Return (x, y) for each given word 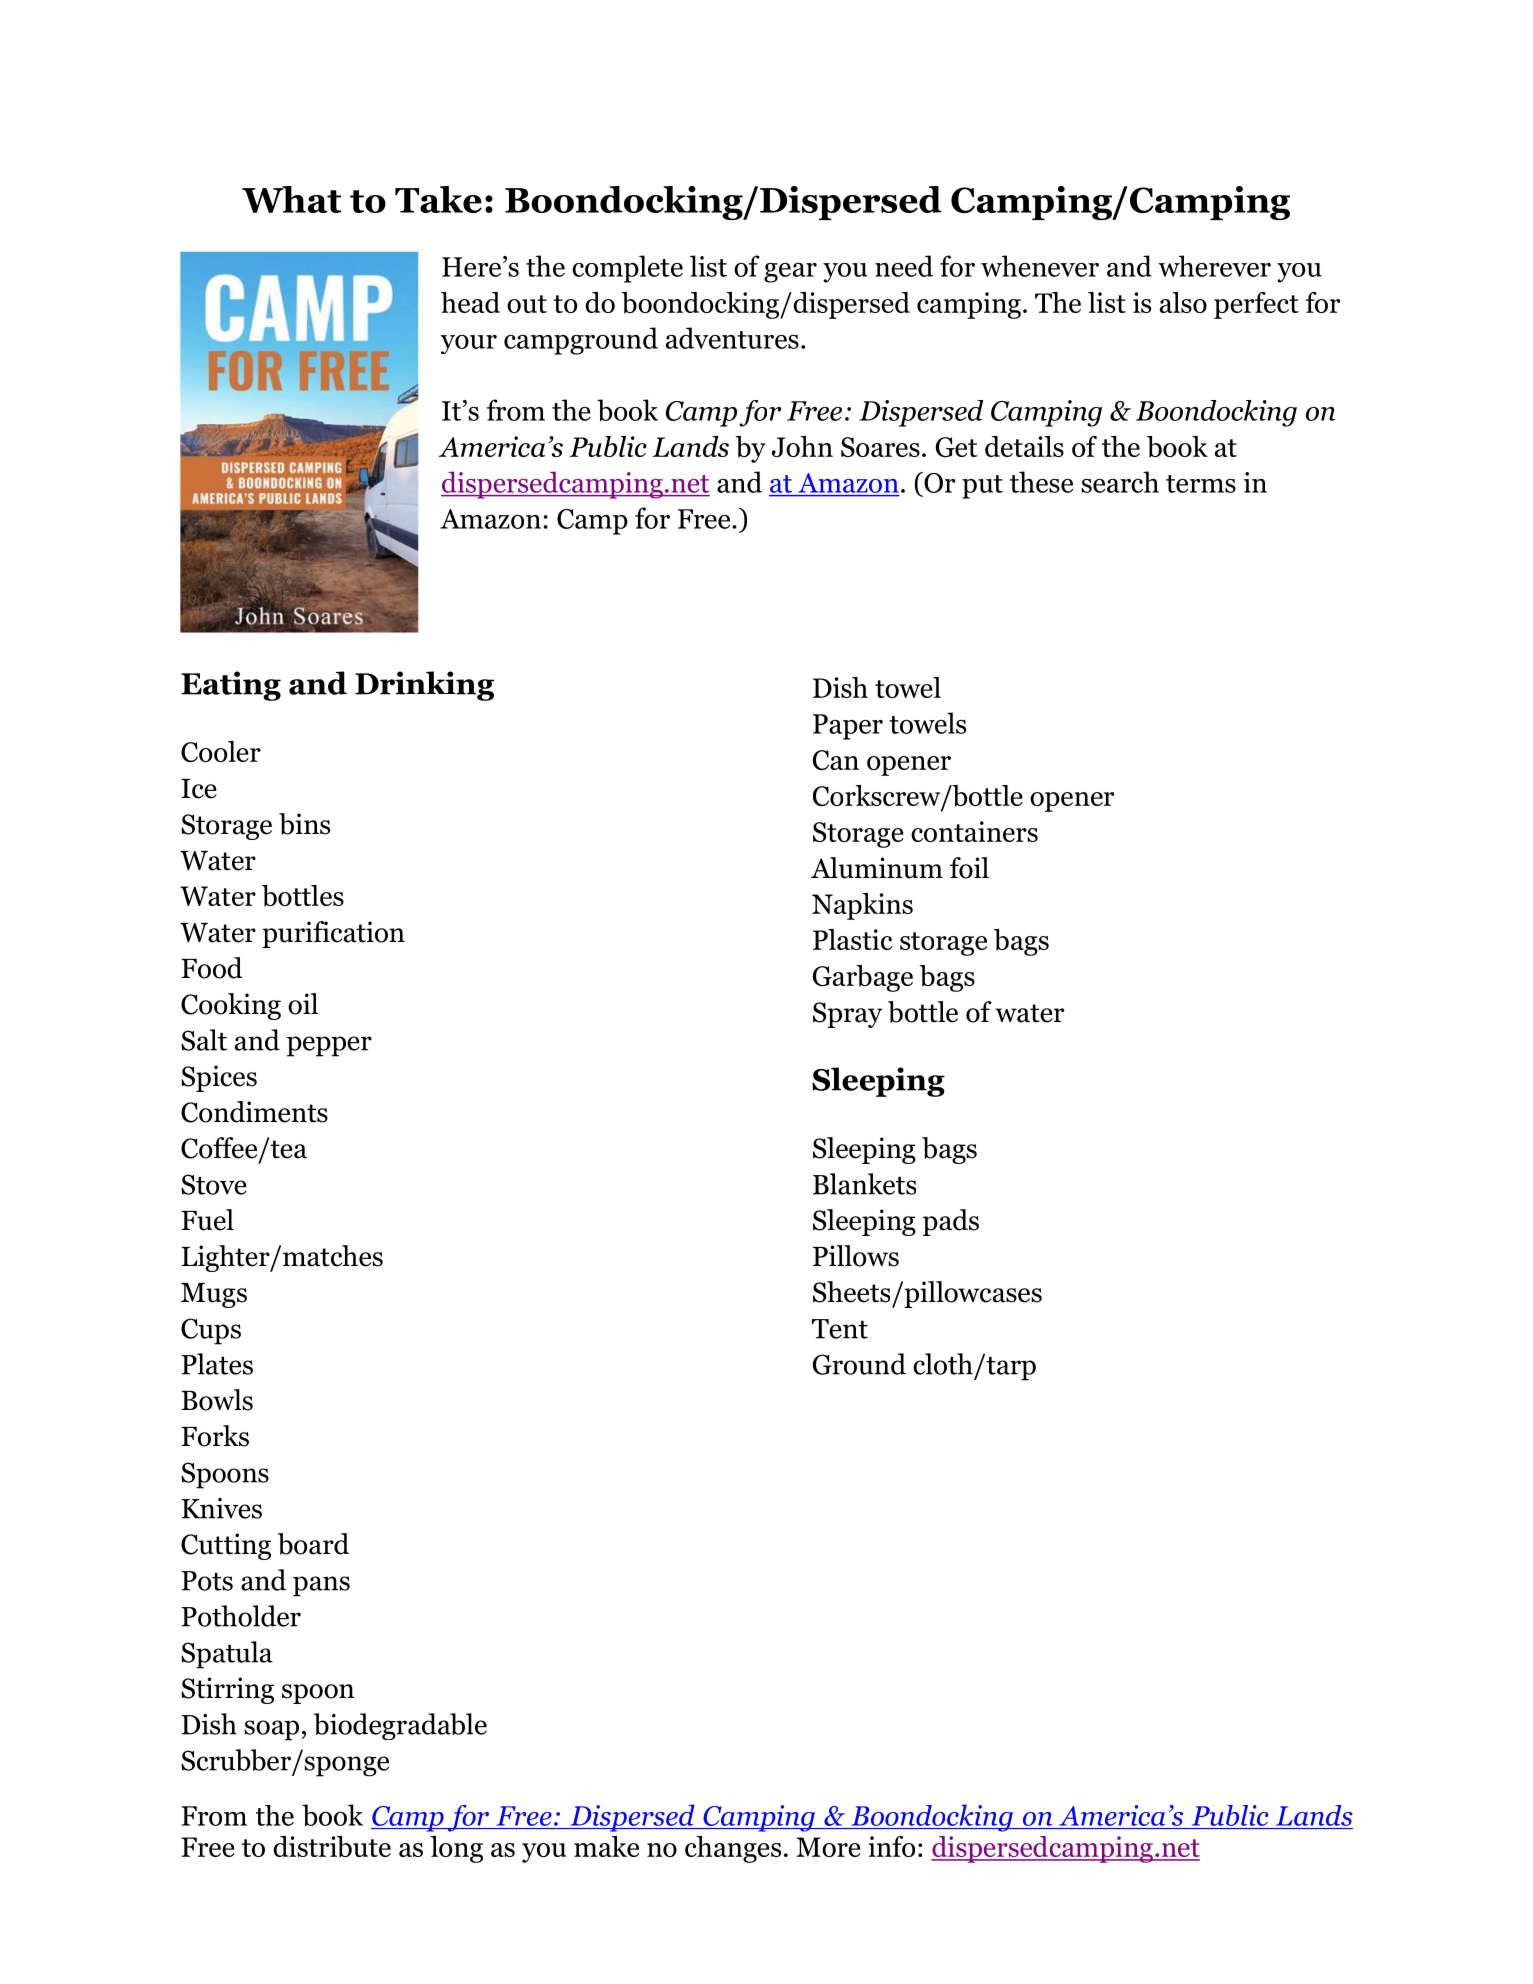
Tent (840, 1329)
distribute (332, 1847)
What (291, 199)
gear (790, 273)
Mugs (214, 1295)
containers (974, 831)
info (891, 1846)
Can (836, 760)
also (1183, 302)
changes (733, 1849)
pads (951, 1222)
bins (304, 824)
